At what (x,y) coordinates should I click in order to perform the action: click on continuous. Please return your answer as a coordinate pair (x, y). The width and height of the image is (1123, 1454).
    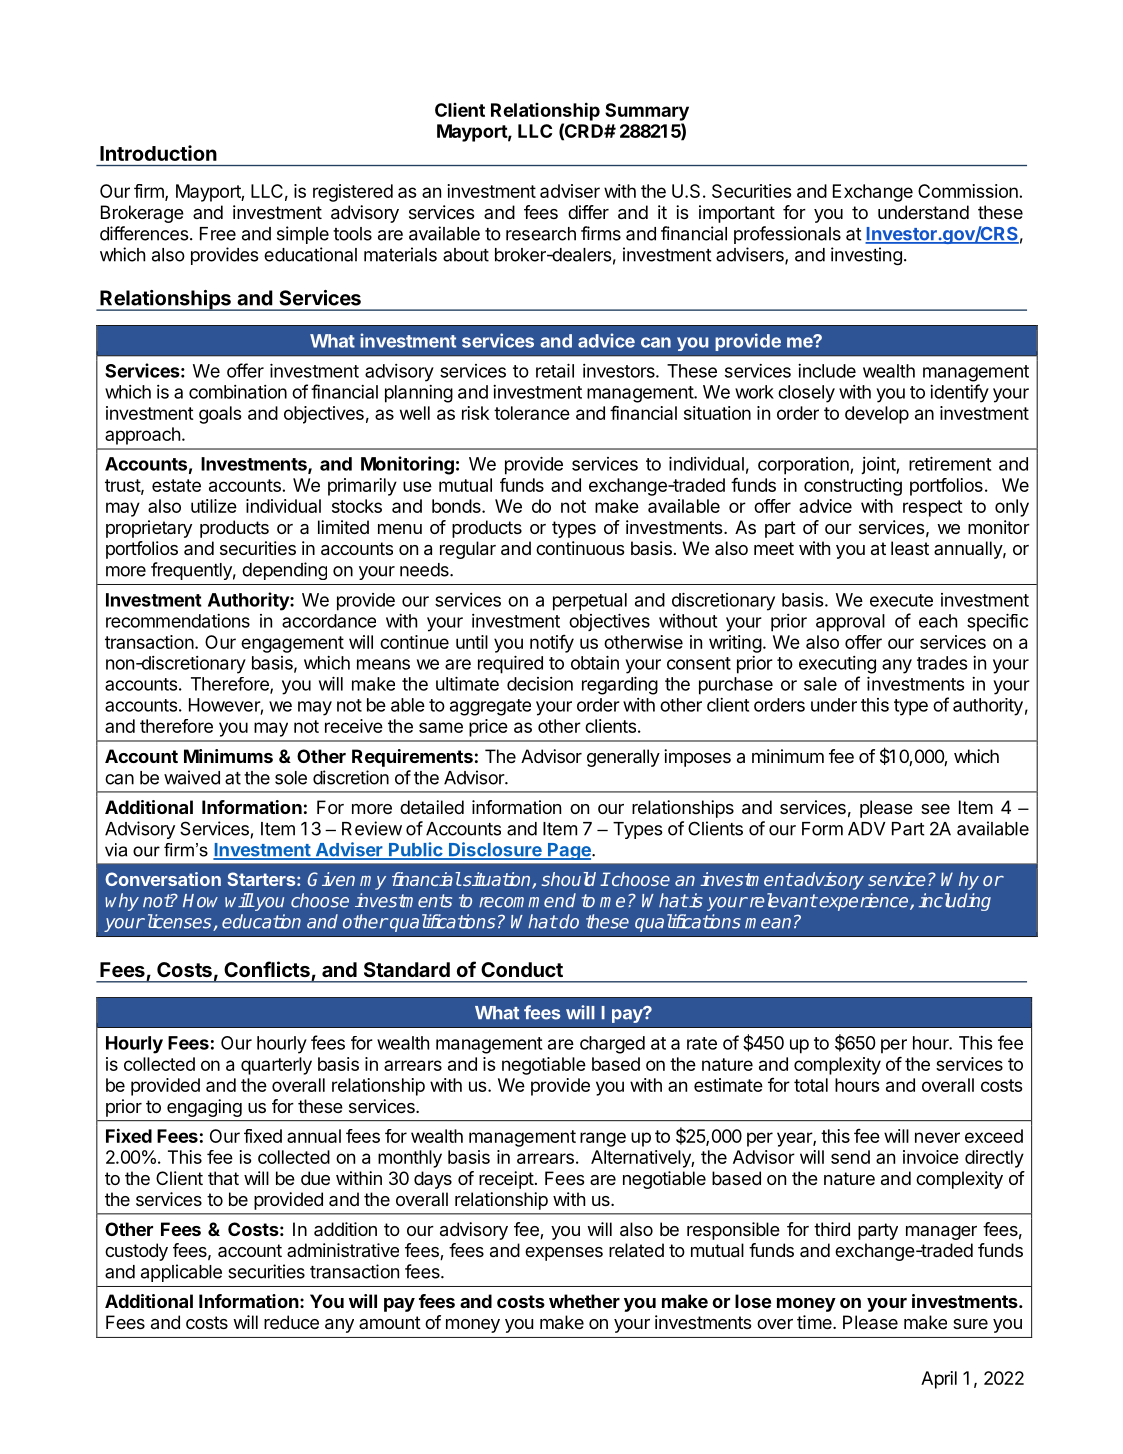
    Looking at the image, I should click on (580, 548).
